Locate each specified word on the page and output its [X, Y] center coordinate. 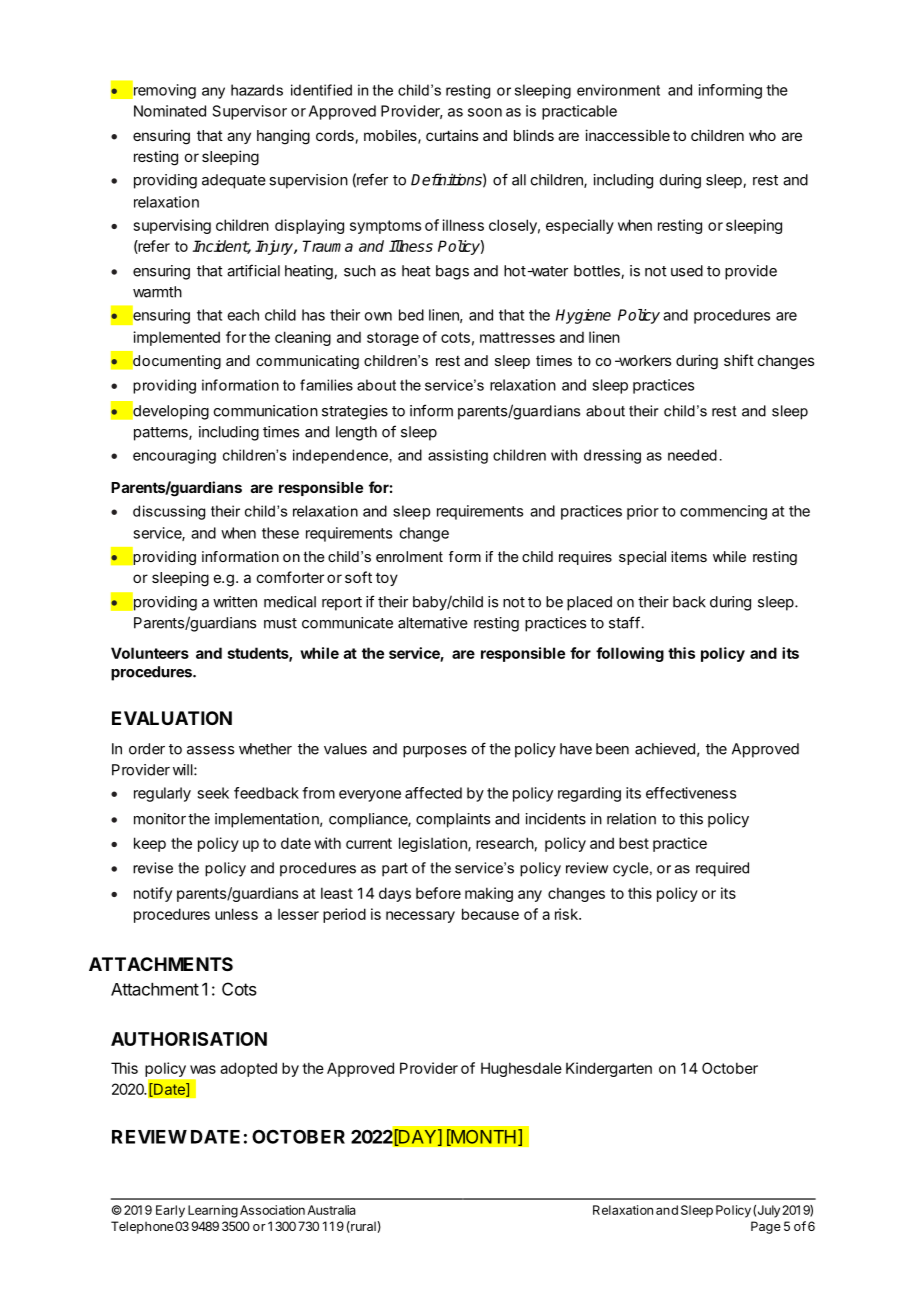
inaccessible [627, 135]
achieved [665, 749]
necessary [420, 917]
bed [411, 315]
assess [210, 750]
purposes [435, 752]
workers [643, 360]
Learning [213, 1211]
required [722, 869]
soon [485, 112]
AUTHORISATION [189, 1039]
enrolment [409, 556]
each [243, 315]
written [235, 602]
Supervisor [250, 112]
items [689, 556]
